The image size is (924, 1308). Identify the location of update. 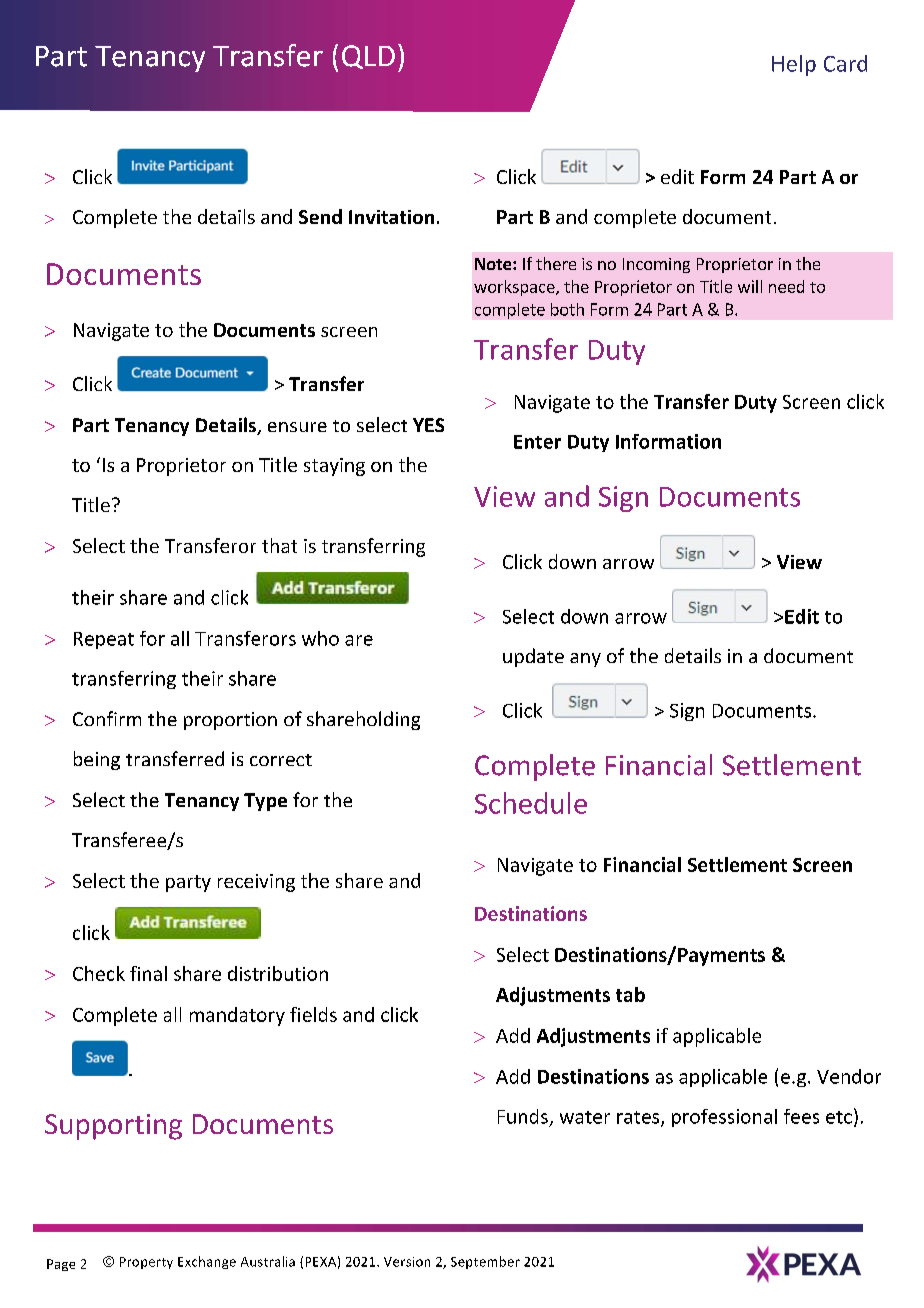
(533, 657).
